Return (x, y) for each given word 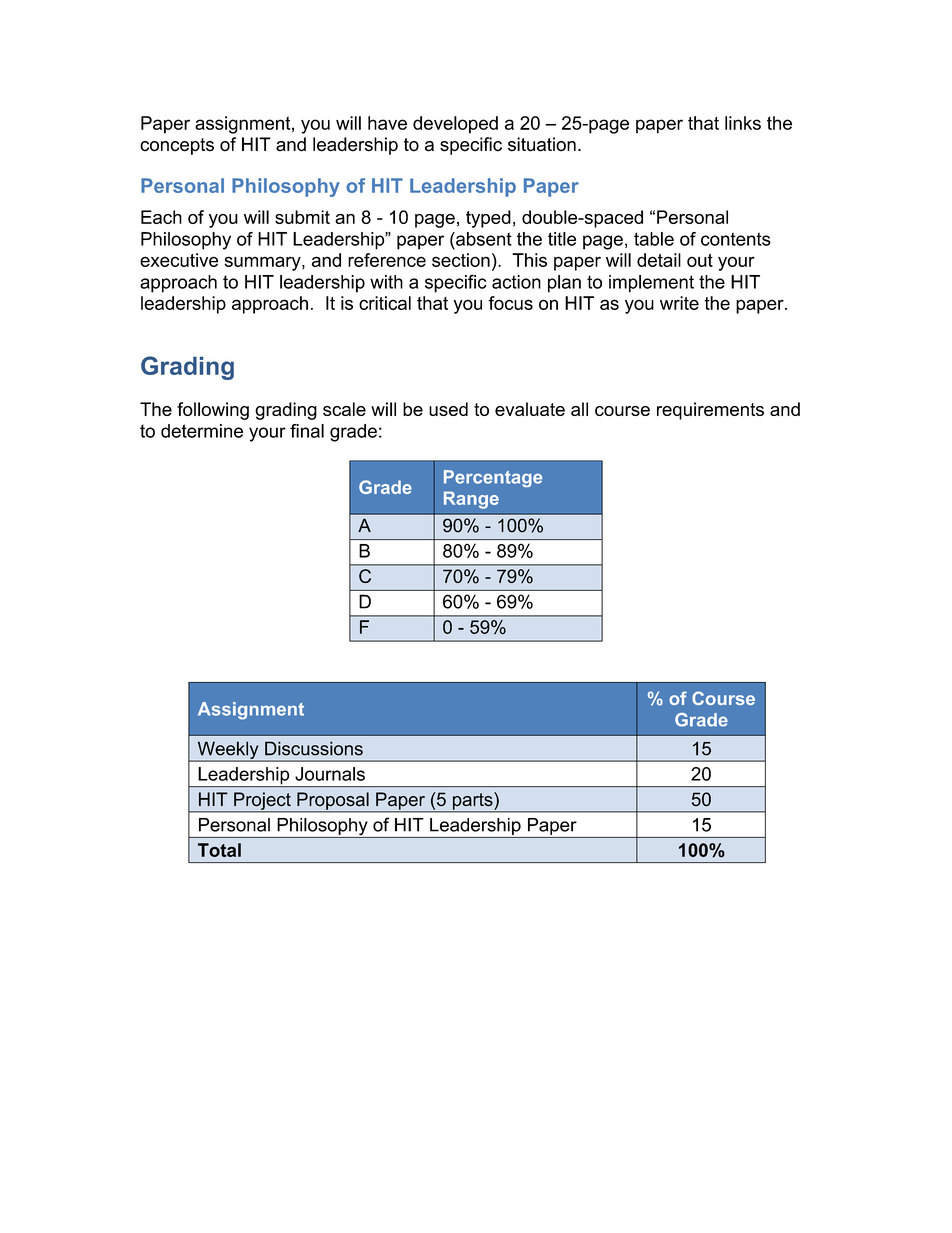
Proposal (333, 802)
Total (219, 850)
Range (471, 500)
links (743, 123)
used (448, 409)
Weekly (228, 751)
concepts (177, 146)
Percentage (493, 478)
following (213, 411)
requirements (710, 411)
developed (455, 125)
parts (472, 802)
